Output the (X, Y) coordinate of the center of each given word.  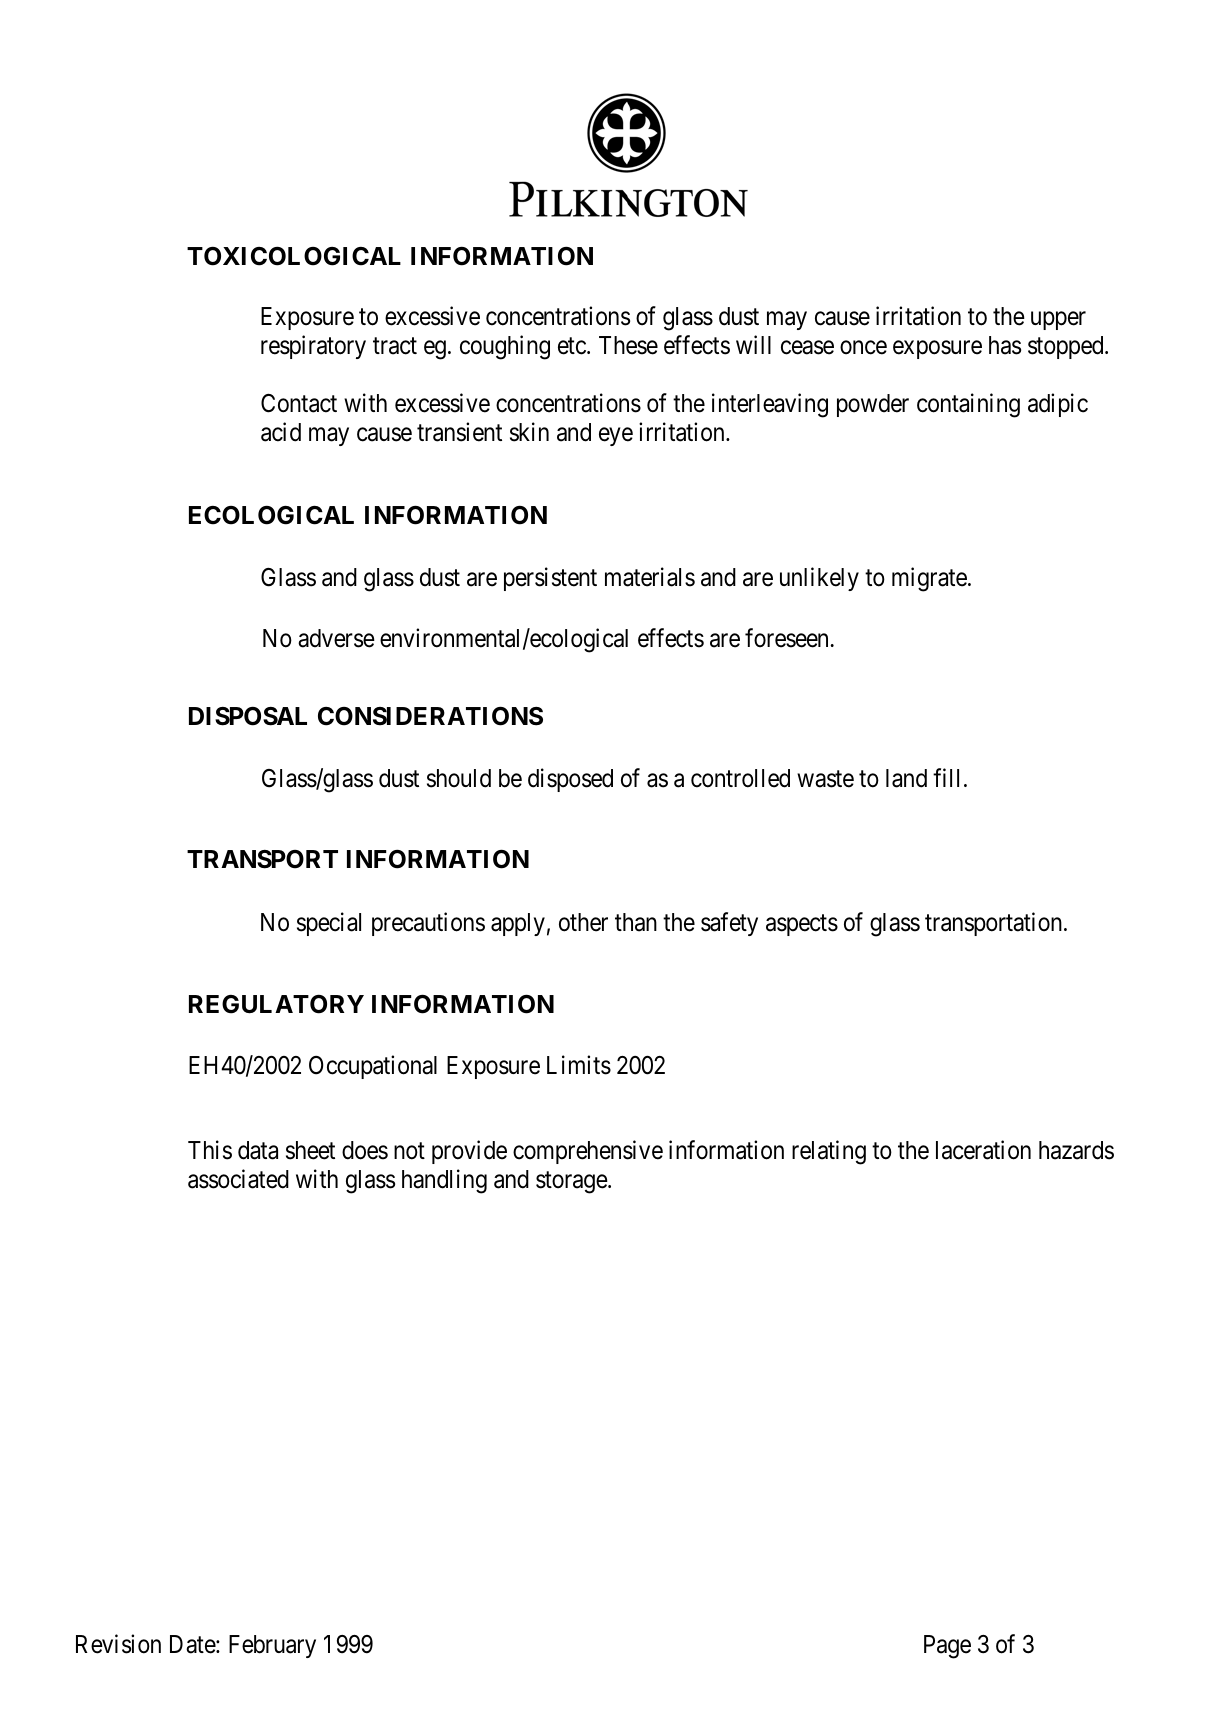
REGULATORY (276, 1004)
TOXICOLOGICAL (294, 256)
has (1005, 345)
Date (193, 1644)
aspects (802, 925)
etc (572, 346)
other (583, 922)
